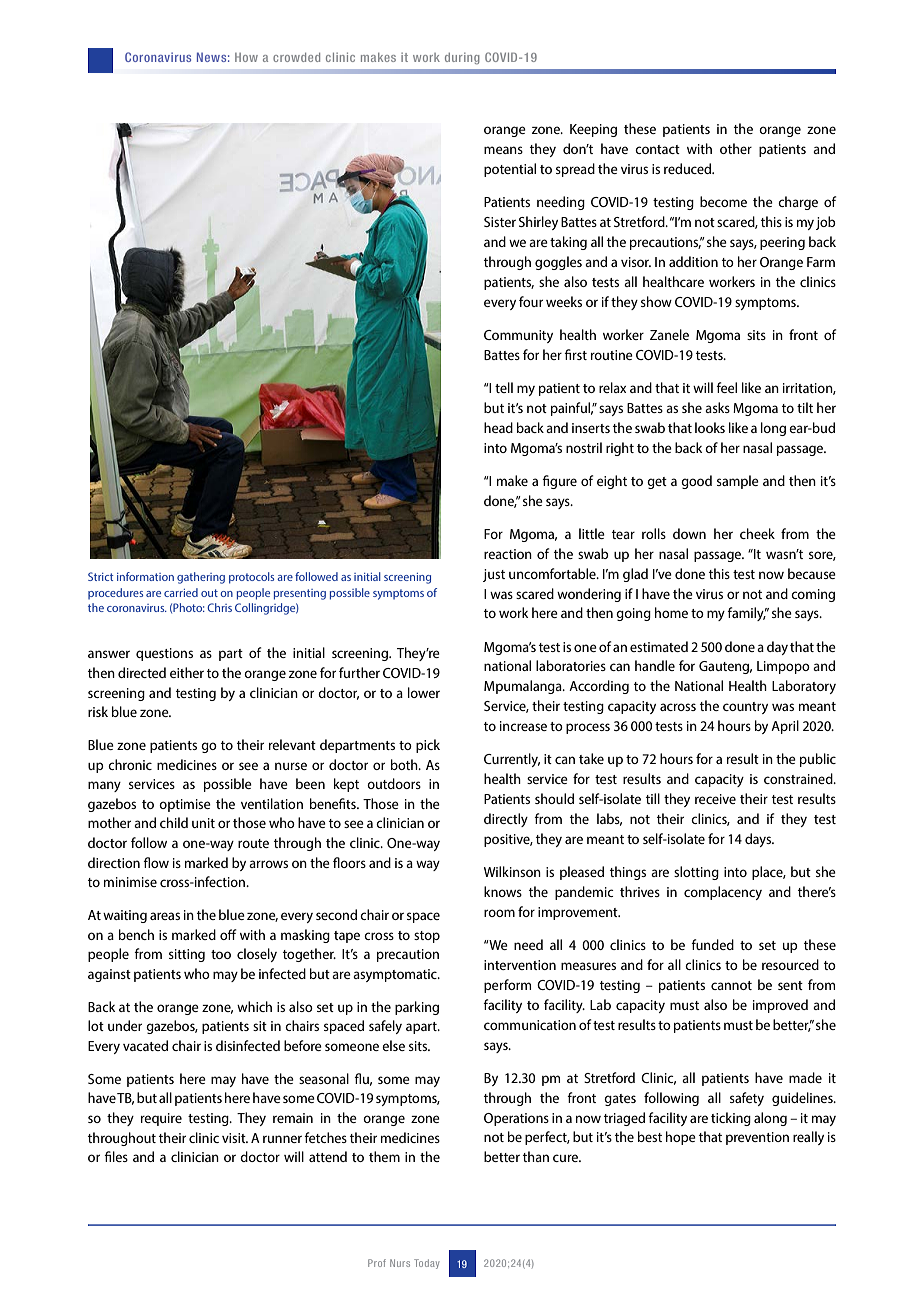  Describe the element at coordinates (506, 820) in the screenshot. I see `directly` at that location.
